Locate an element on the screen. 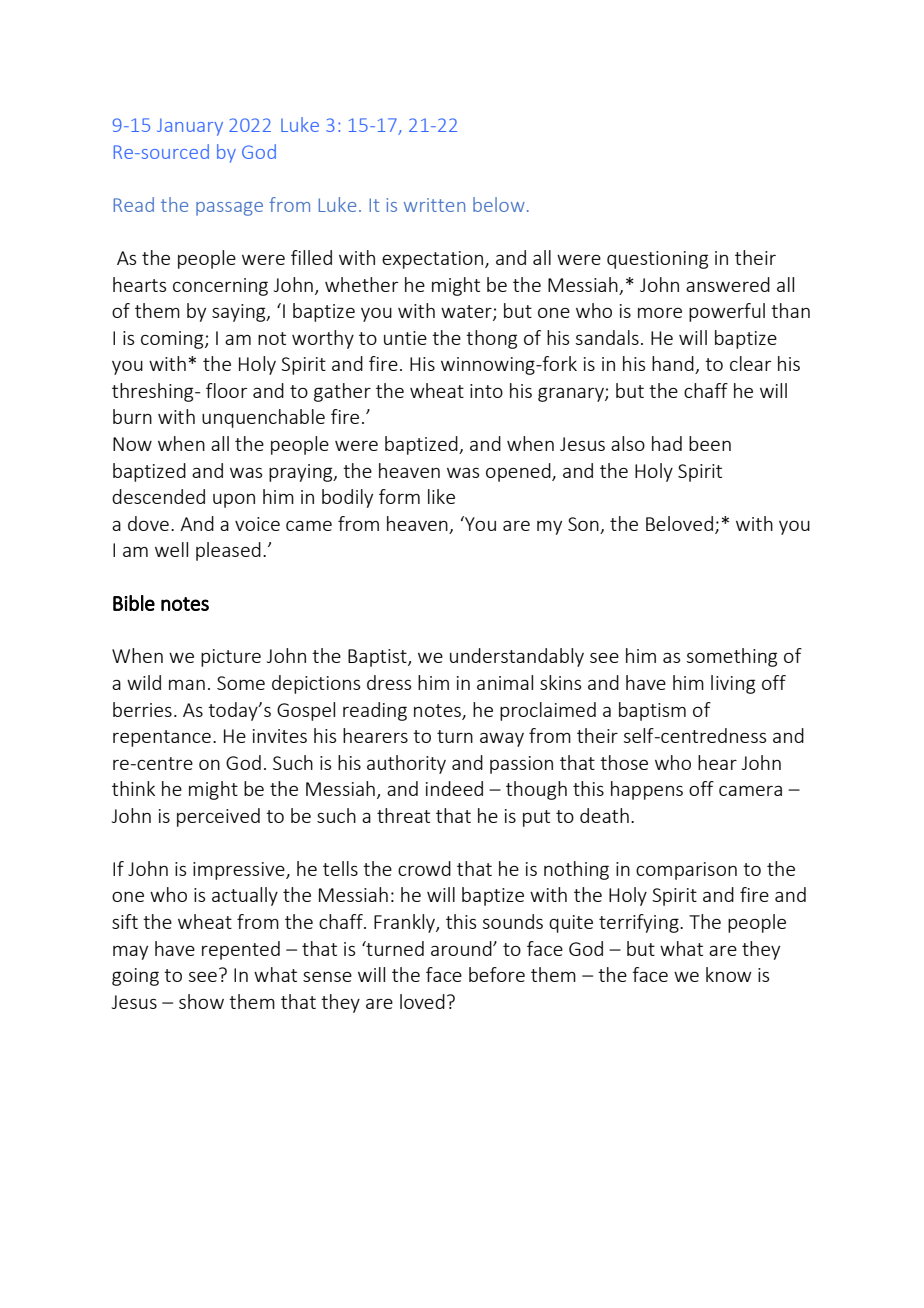  show is located at coordinates (201, 1001).
